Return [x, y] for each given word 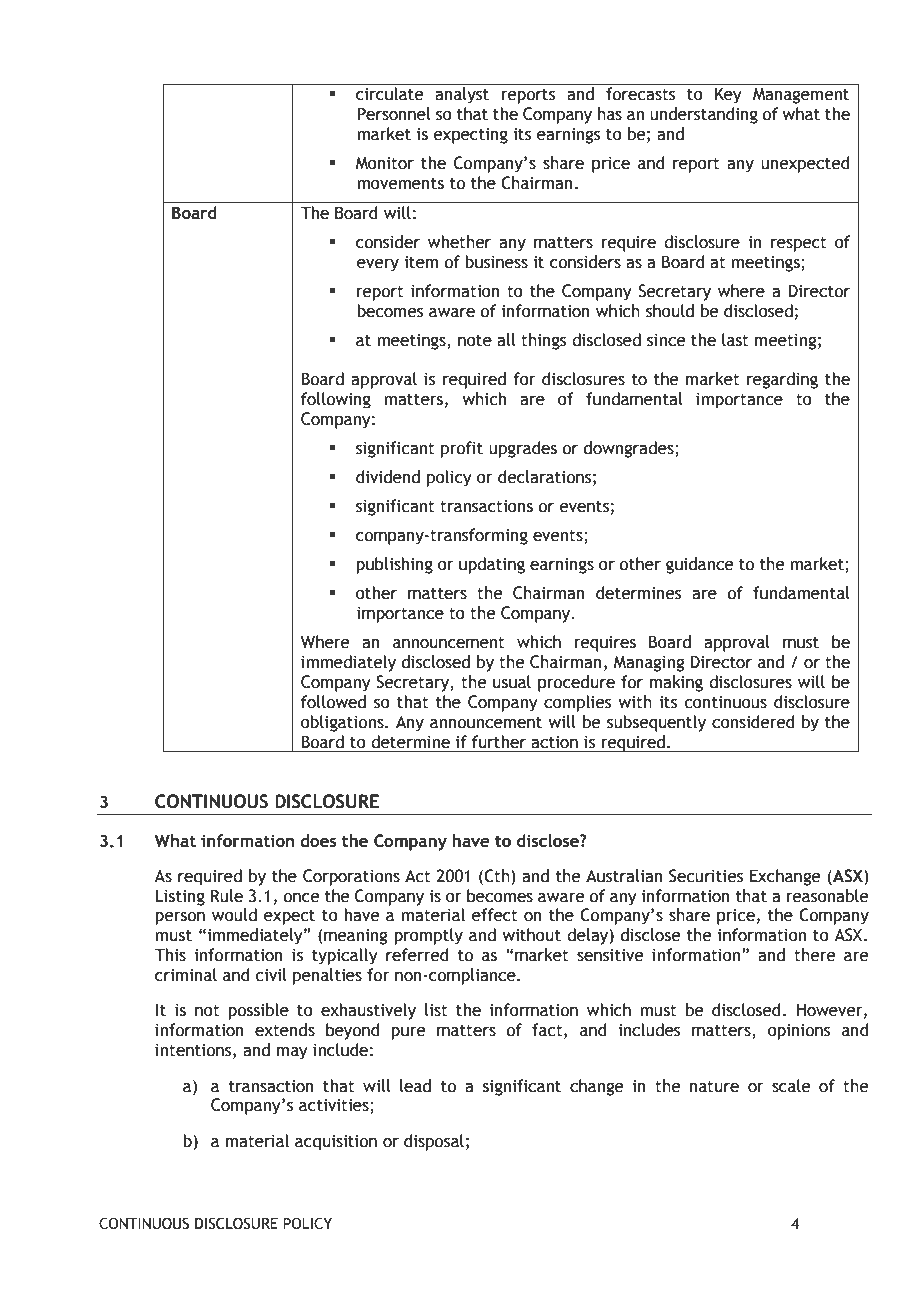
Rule [227, 896]
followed [333, 702]
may [292, 1053]
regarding [782, 380]
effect [495, 915]
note [475, 341]
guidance [700, 565]
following [336, 400]
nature [714, 1087]
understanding [704, 115]
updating [492, 565]
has [610, 114]
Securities [706, 876]
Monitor [384, 163]
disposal [434, 1142]
